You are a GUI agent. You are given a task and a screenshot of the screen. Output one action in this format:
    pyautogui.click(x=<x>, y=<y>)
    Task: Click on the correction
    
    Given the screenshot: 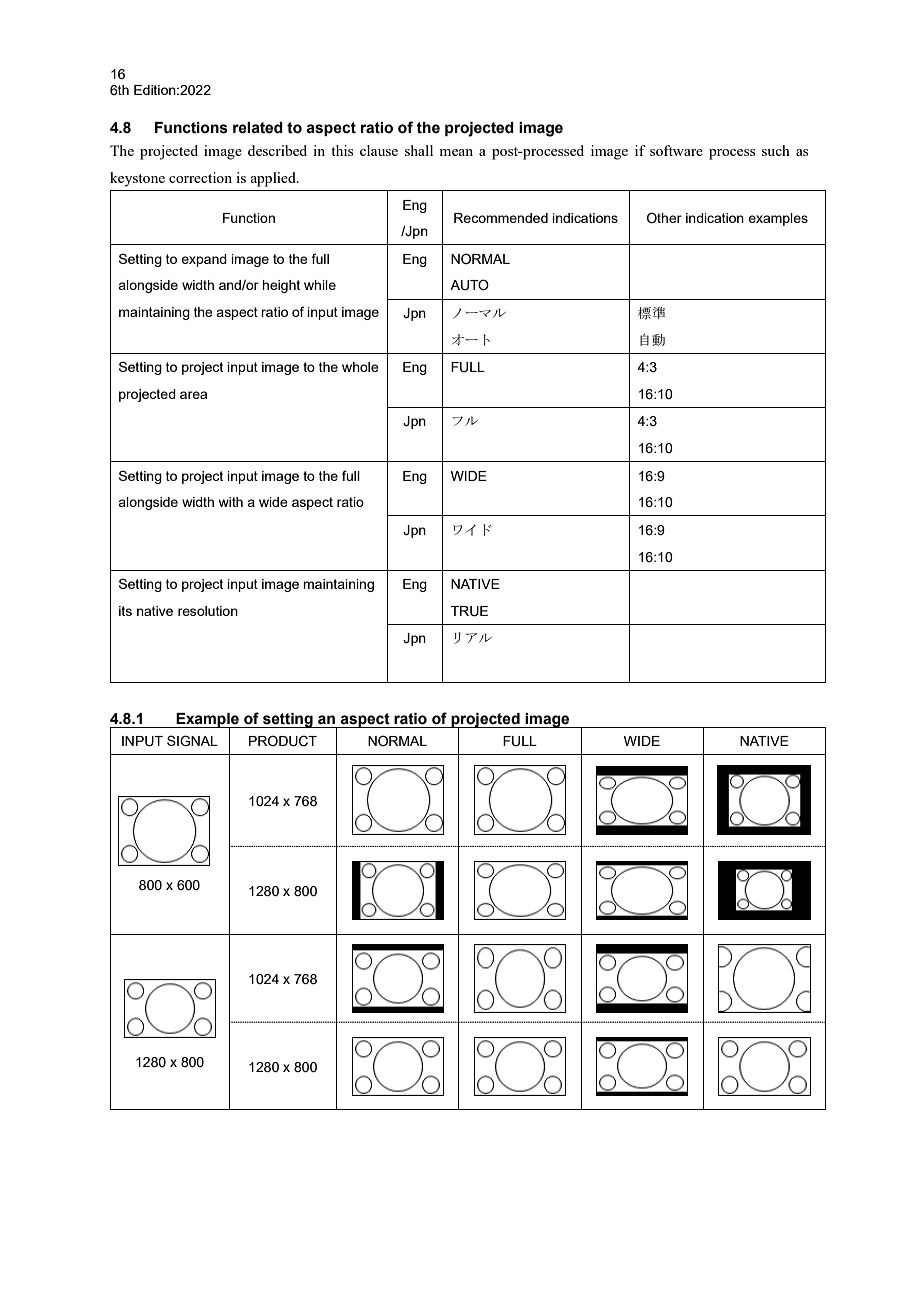 What is the action you would take?
    pyautogui.click(x=200, y=177)
